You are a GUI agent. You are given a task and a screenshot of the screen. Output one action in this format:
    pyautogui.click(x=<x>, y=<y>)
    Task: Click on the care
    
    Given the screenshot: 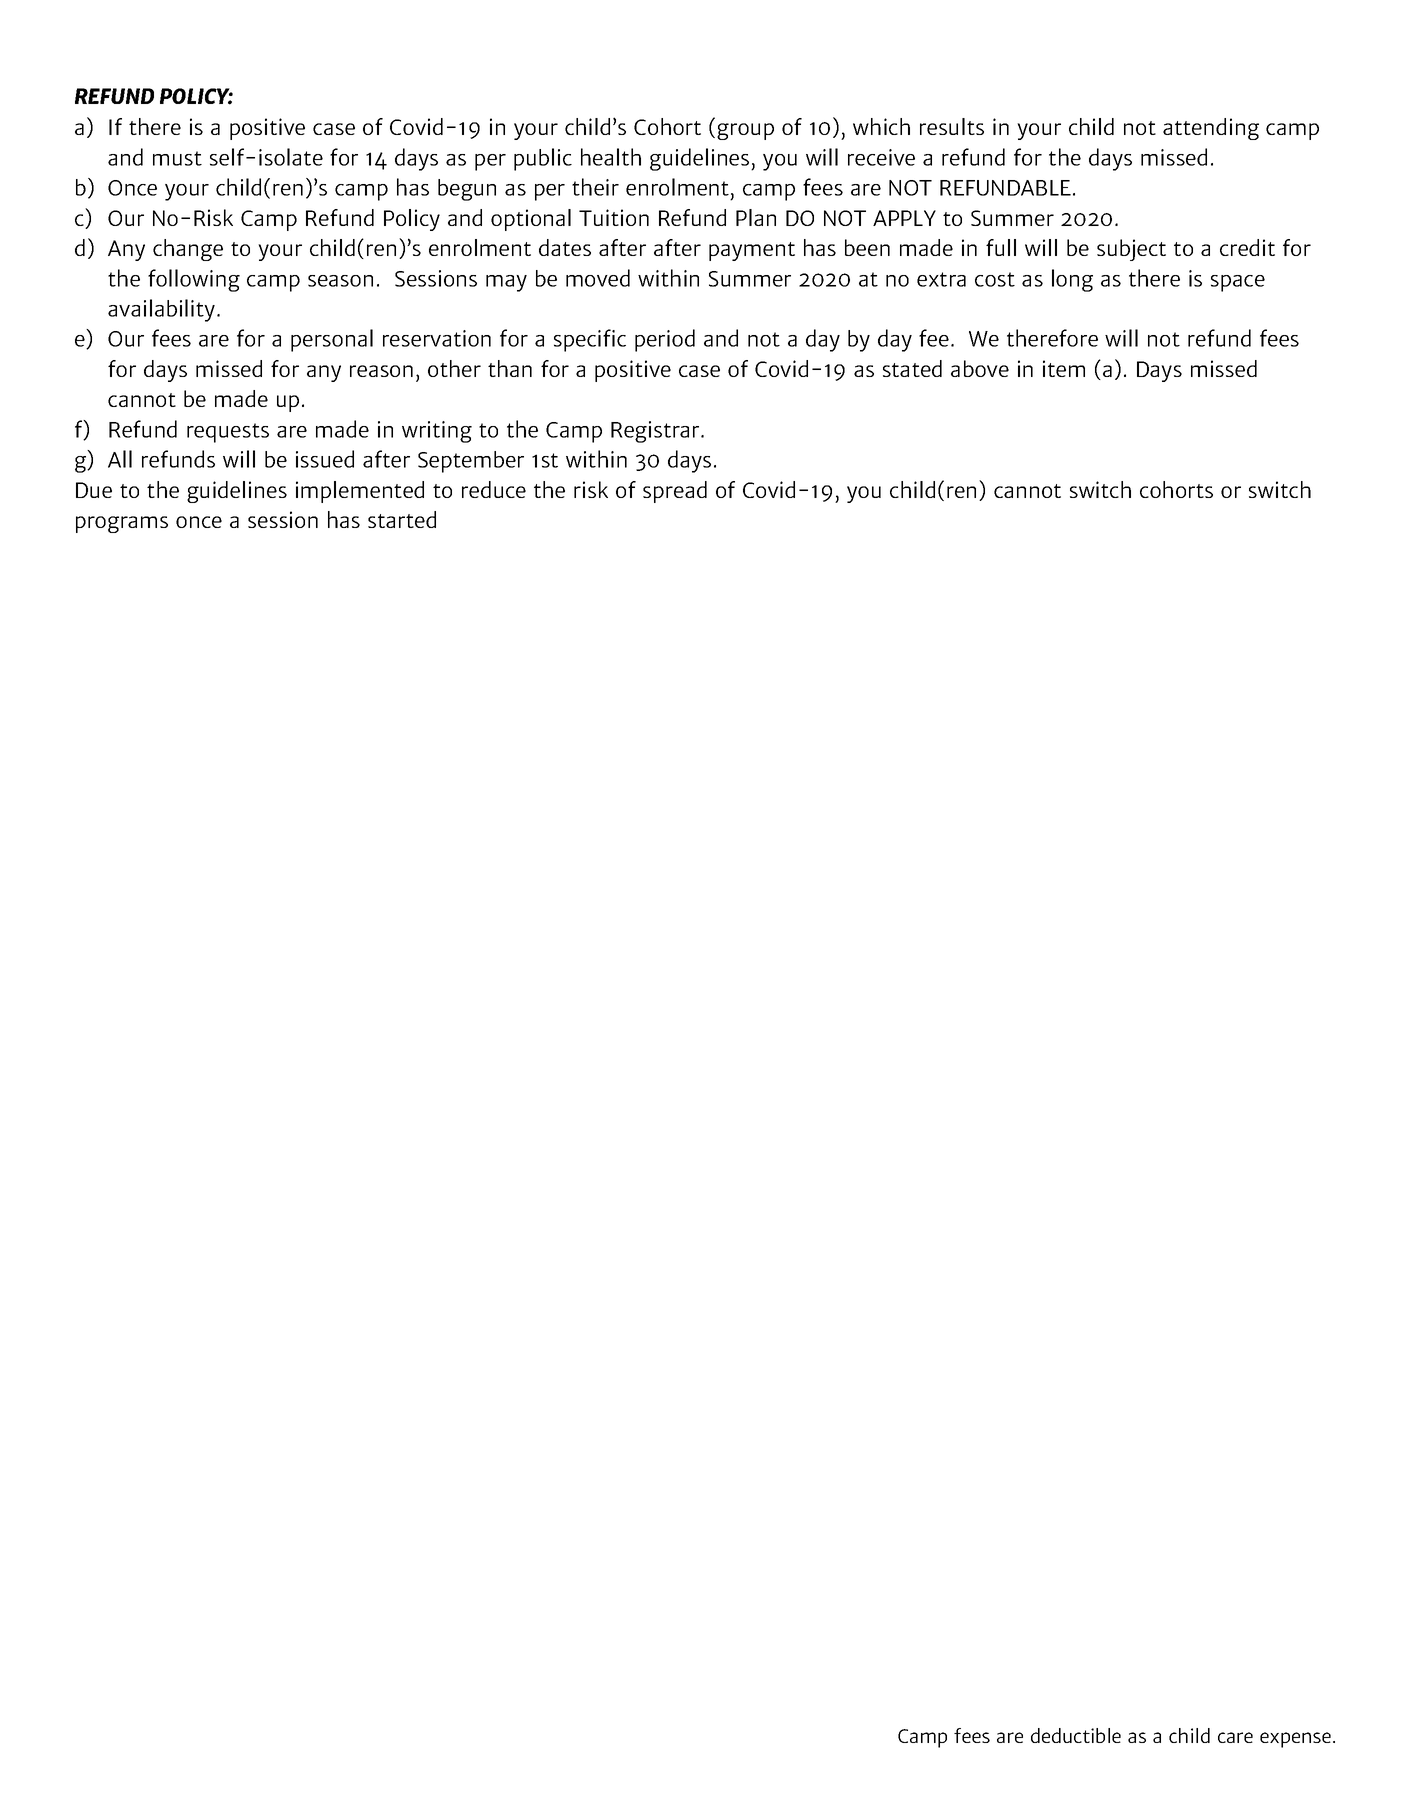 What is the action you would take?
    pyautogui.click(x=1235, y=1737)
